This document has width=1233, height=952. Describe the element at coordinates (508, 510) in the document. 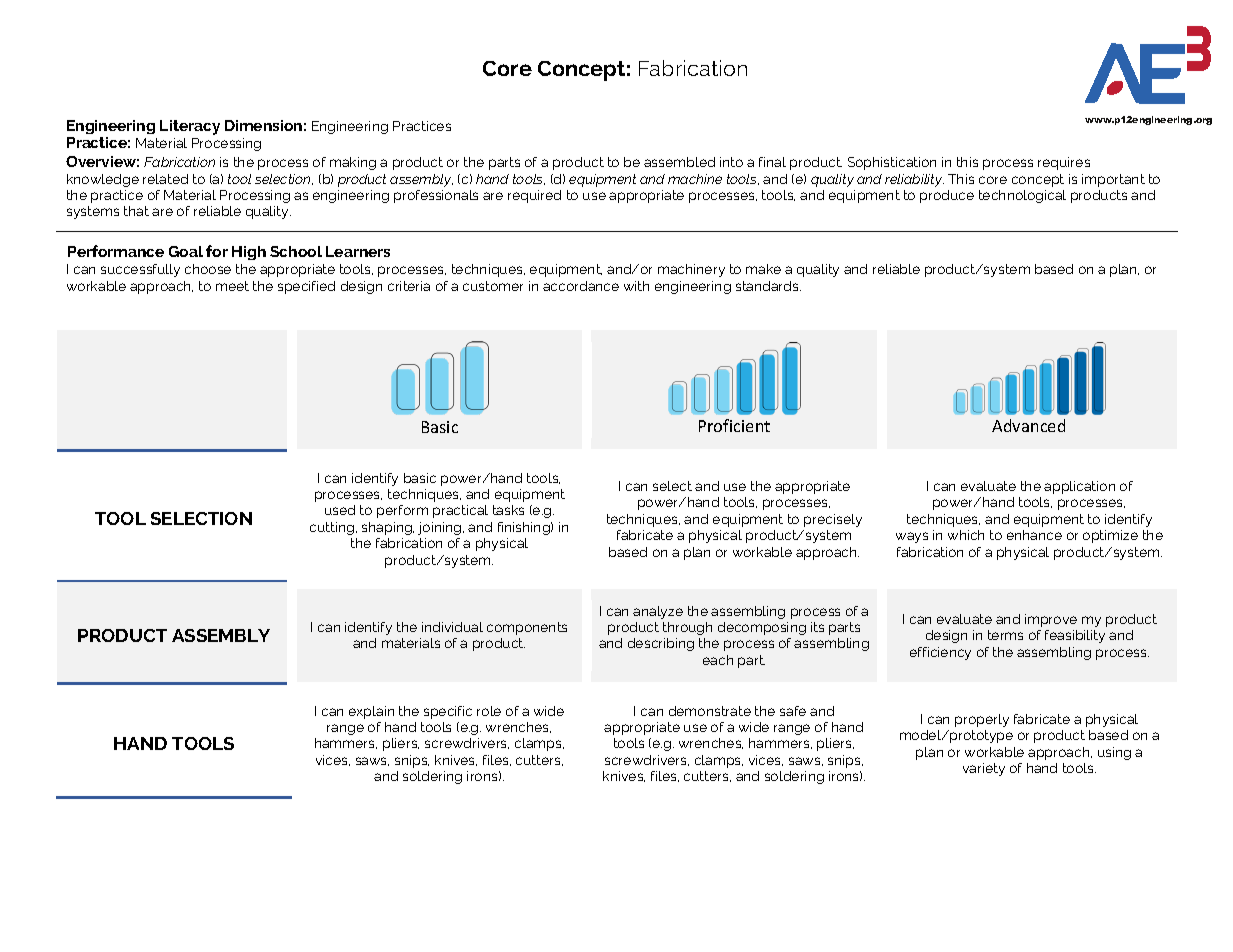

I see `tasks` at that location.
